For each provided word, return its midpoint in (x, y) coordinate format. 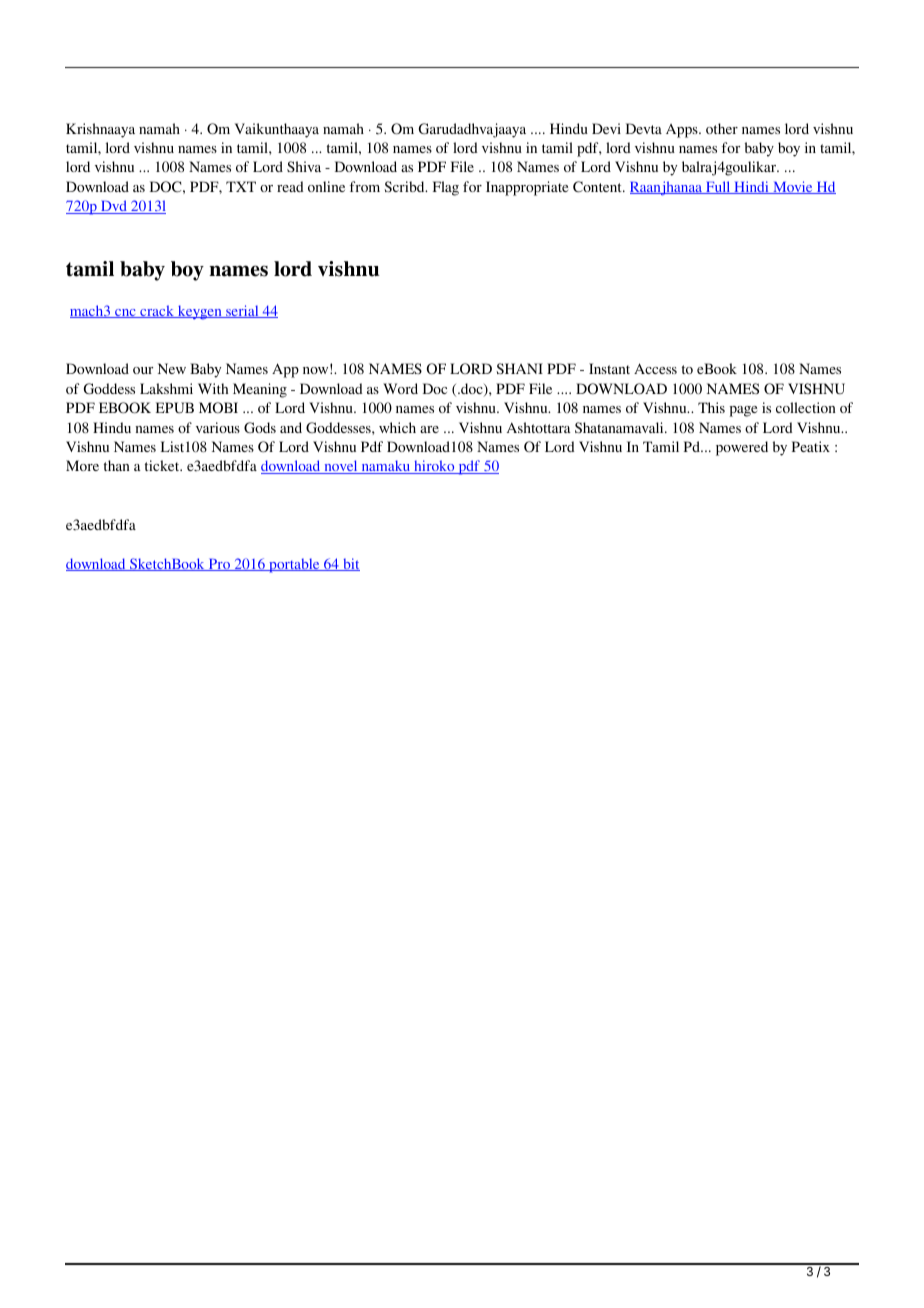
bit (350, 564)
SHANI (519, 368)
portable (294, 565)
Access (655, 368)
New (172, 368)
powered (742, 448)
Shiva (304, 166)
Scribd (405, 186)
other (722, 128)
